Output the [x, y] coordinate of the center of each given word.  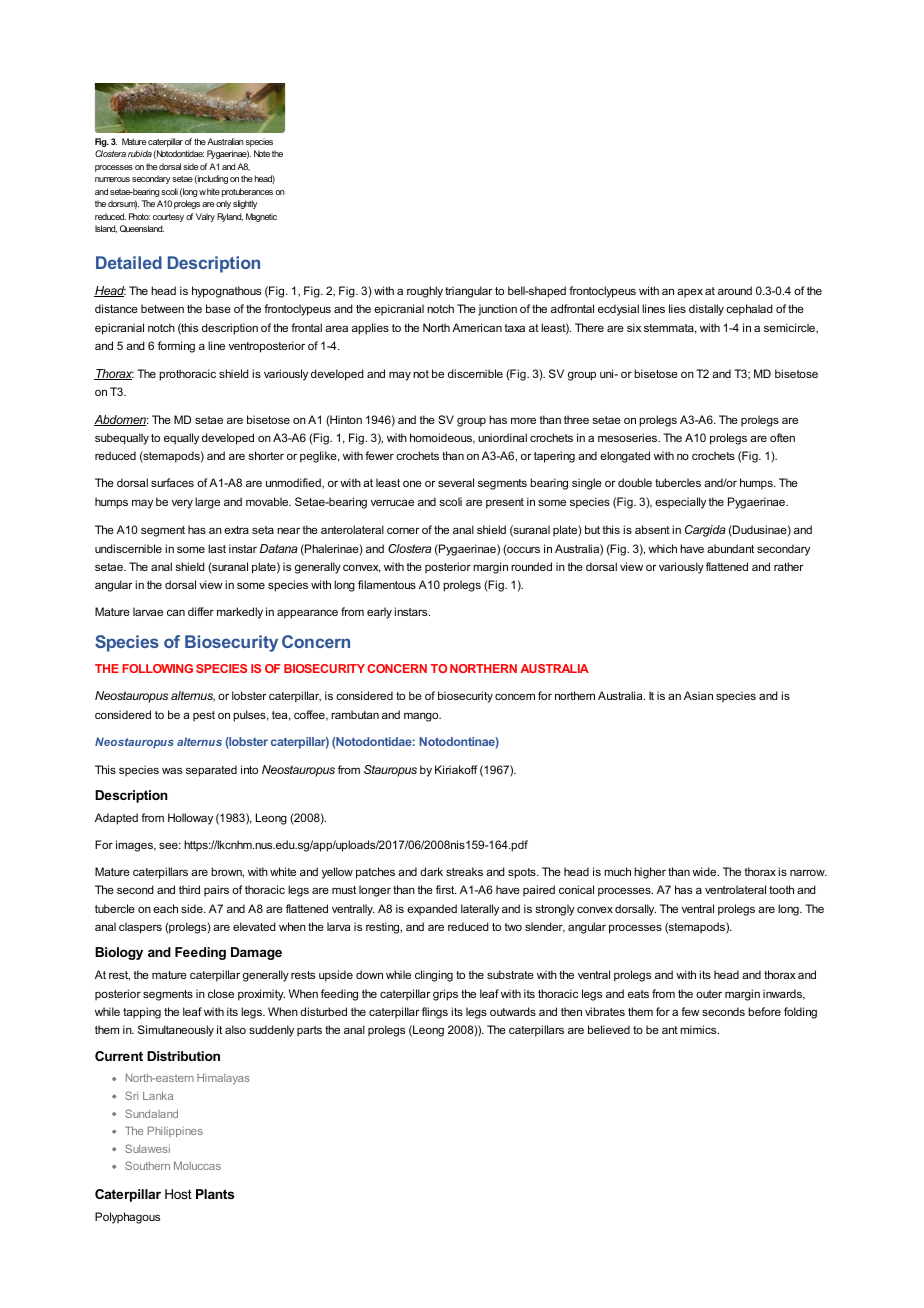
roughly [425, 292]
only [223, 204]
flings [435, 1013]
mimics [699, 1029]
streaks [464, 871]
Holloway [190, 819]
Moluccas [197, 1165]
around [735, 290]
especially [680, 503]
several [456, 482]
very [182, 504]
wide [705, 871]
